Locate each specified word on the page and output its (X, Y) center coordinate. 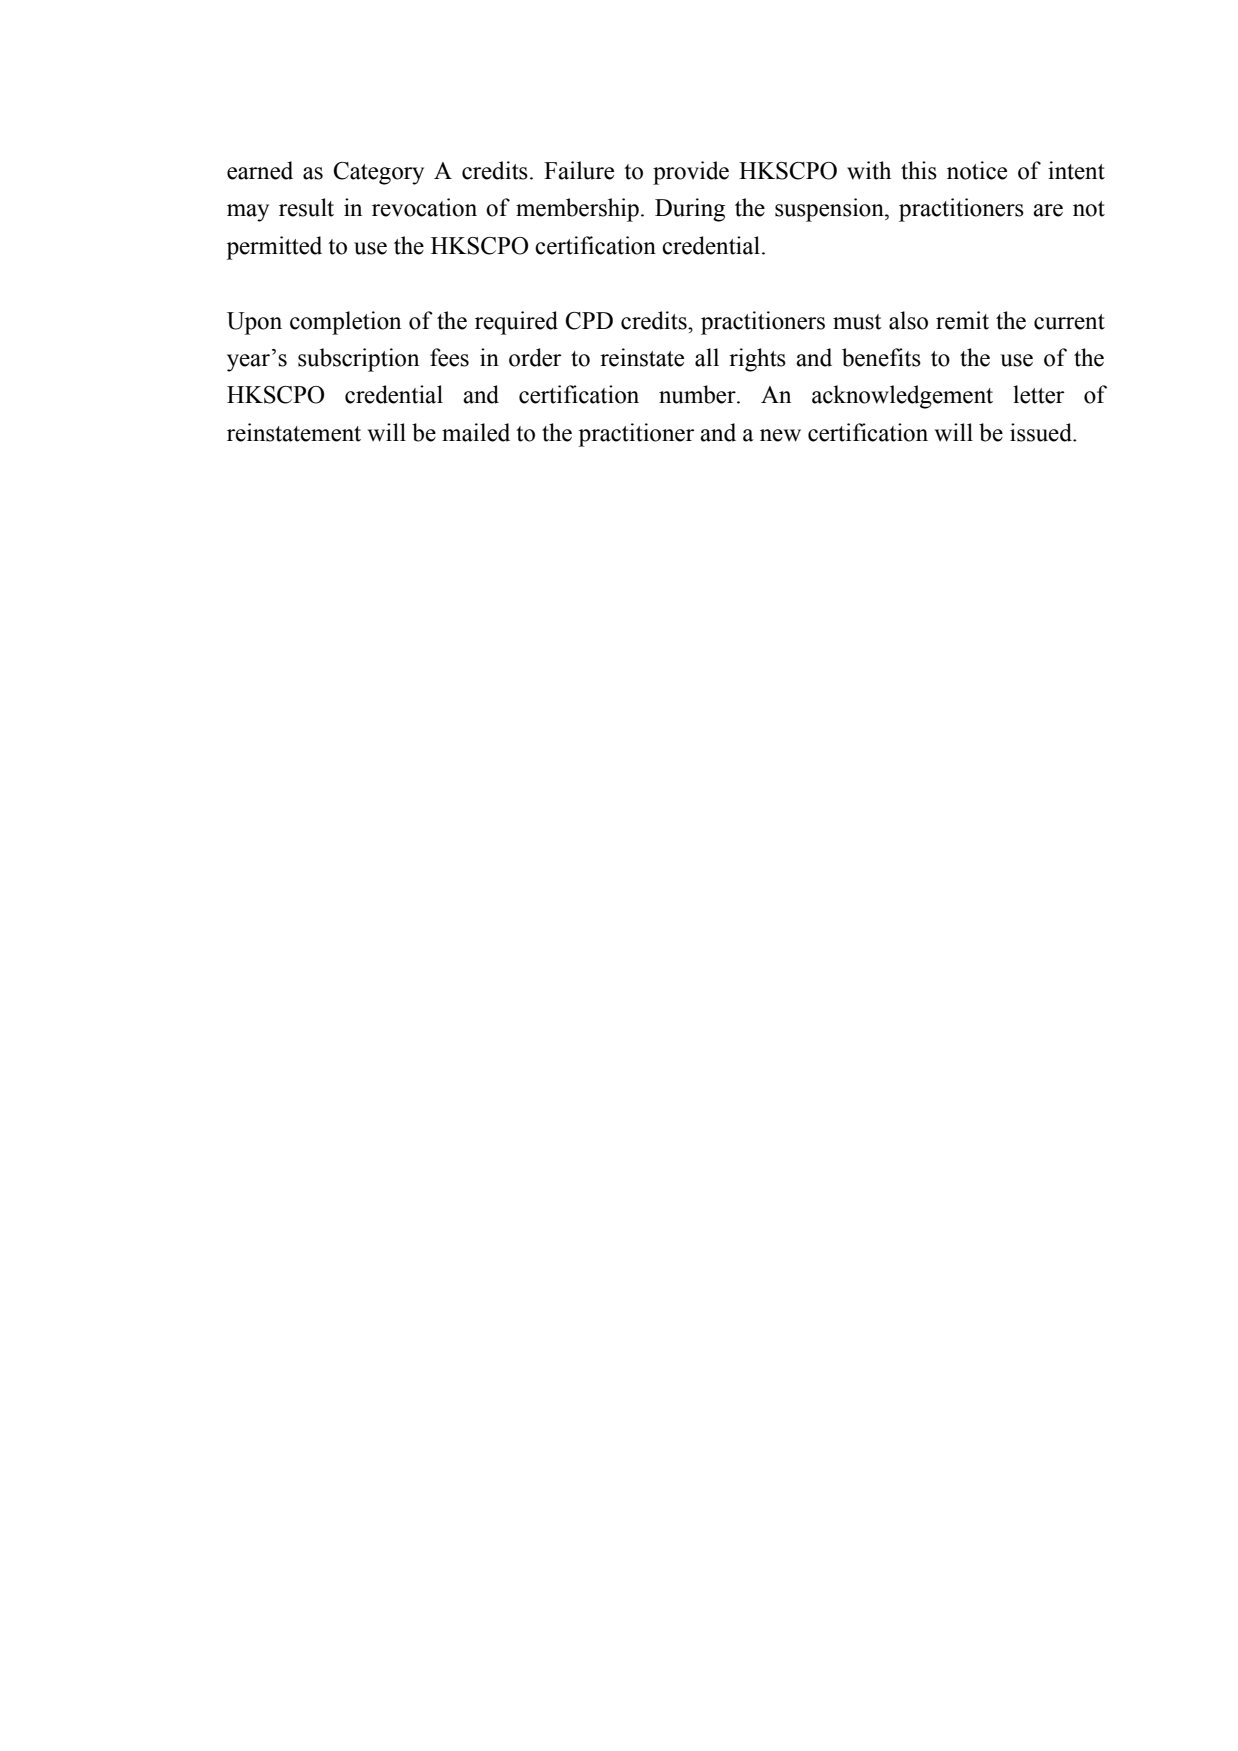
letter (1038, 394)
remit (962, 320)
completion (345, 323)
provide (691, 173)
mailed (476, 432)
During (690, 210)
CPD (589, 321)
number (698, 394)
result (306, 207)
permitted (274, 248)
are (1048, 210)
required (516, 323)
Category (378, 173)
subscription (358, 360)
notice (977, 170)
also (908, 320)
